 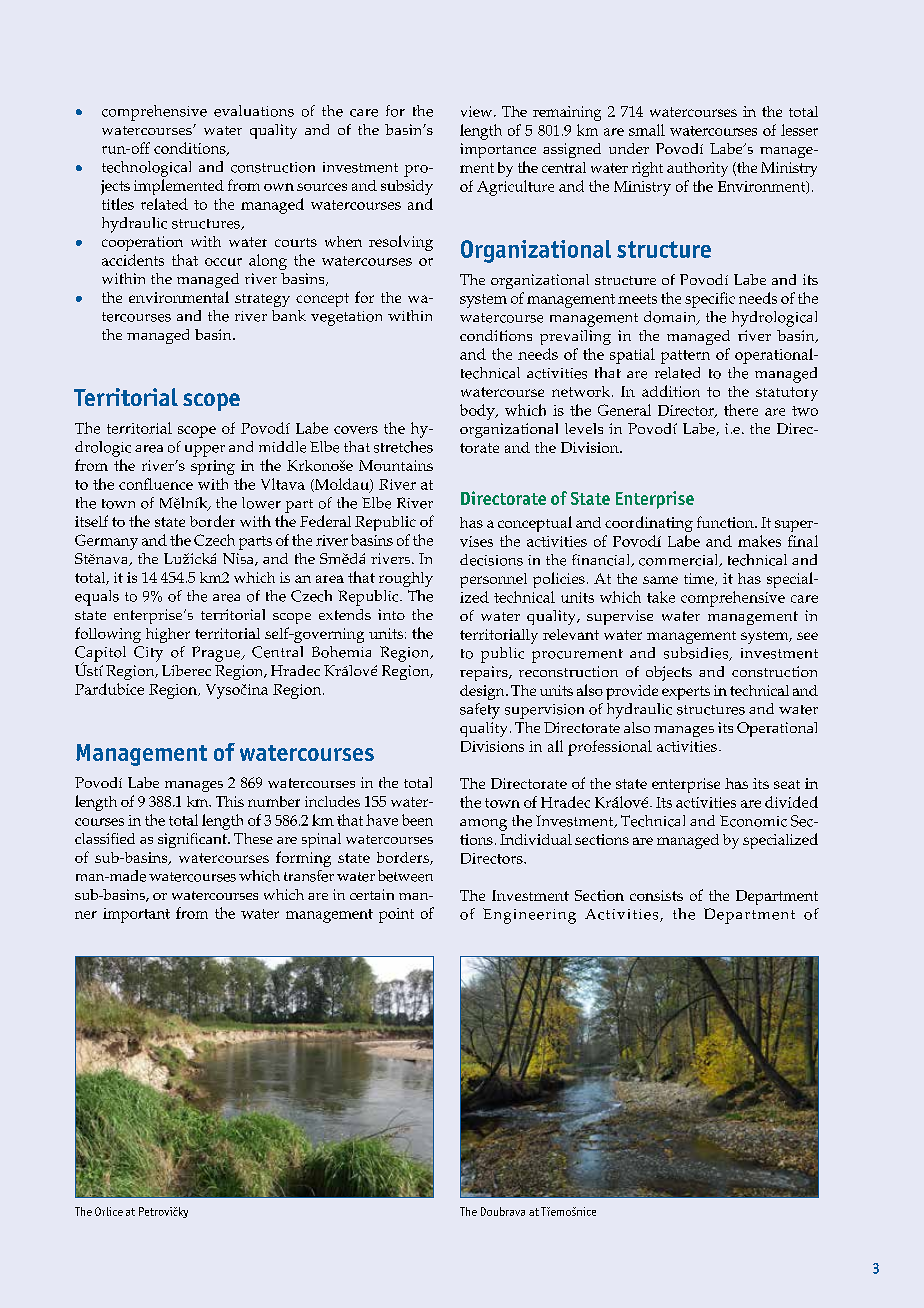 I want to click on function, so click(x=726, y=522).
